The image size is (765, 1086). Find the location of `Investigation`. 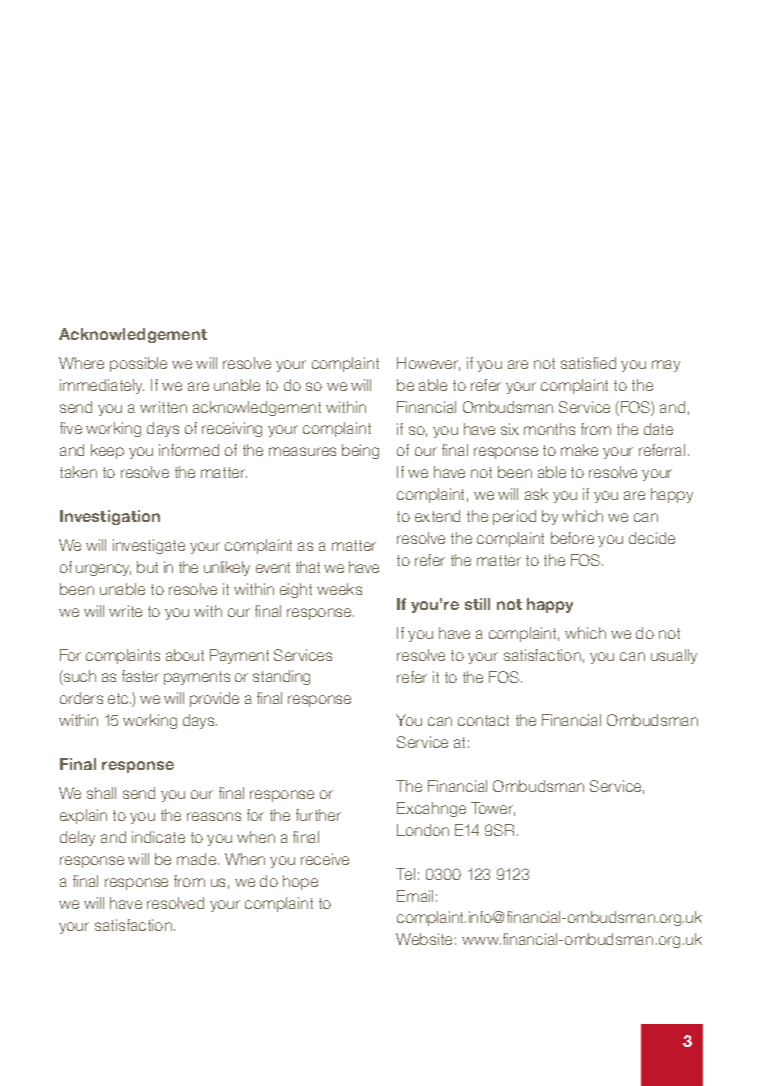

Investigation is located at coordinates (110, 517).
